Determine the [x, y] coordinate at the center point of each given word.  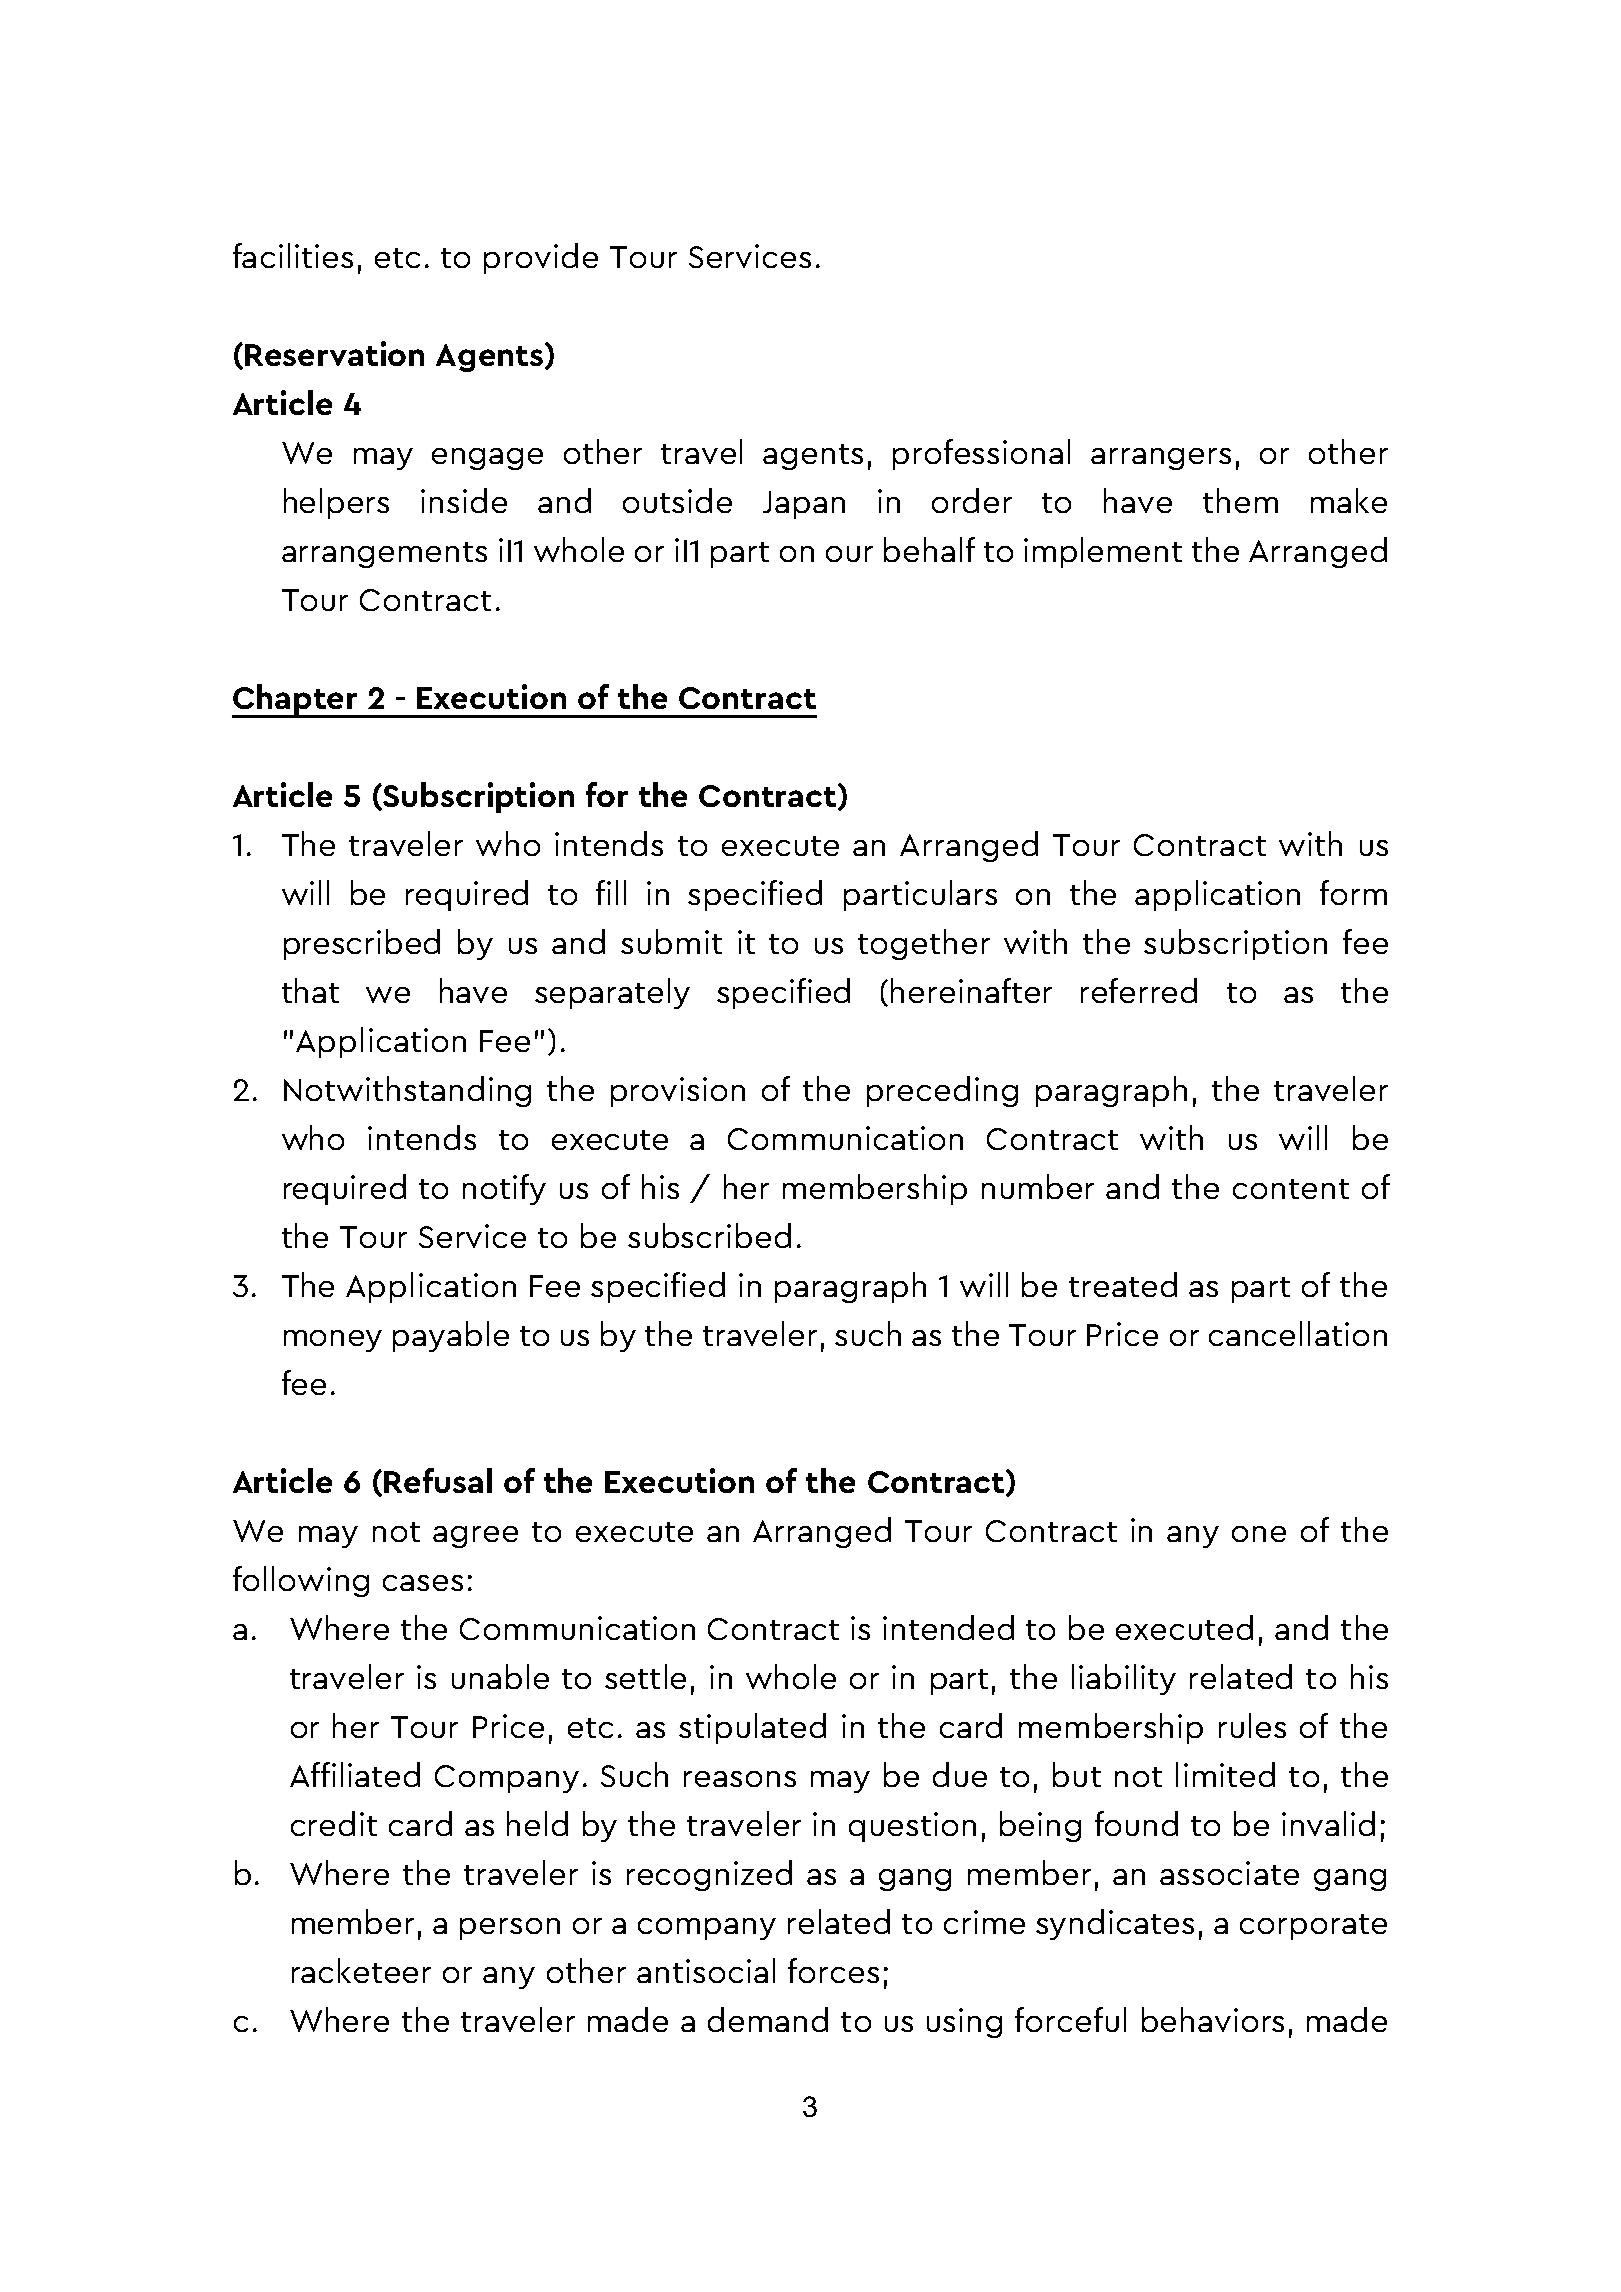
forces [833, 1970]
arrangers [1161, 459]
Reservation [334, 353]
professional [981, 454]
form [1353, 892]
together [924, 944]
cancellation [1298, 1333]
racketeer [361, 1970]
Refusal [438, 1480]
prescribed [362, 944]
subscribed [709, 1235]
